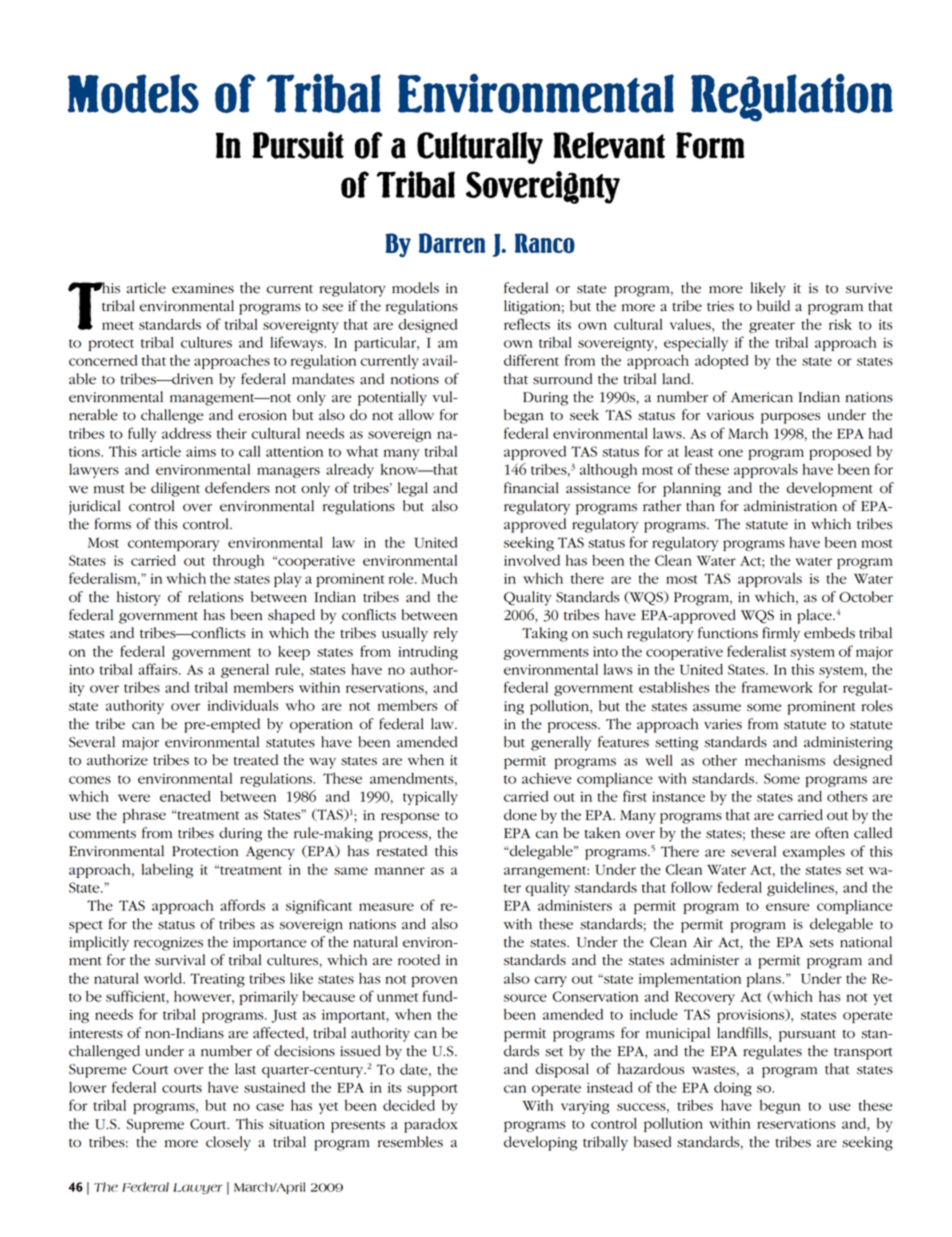  I want to click on firmly, so click(781, 634).
